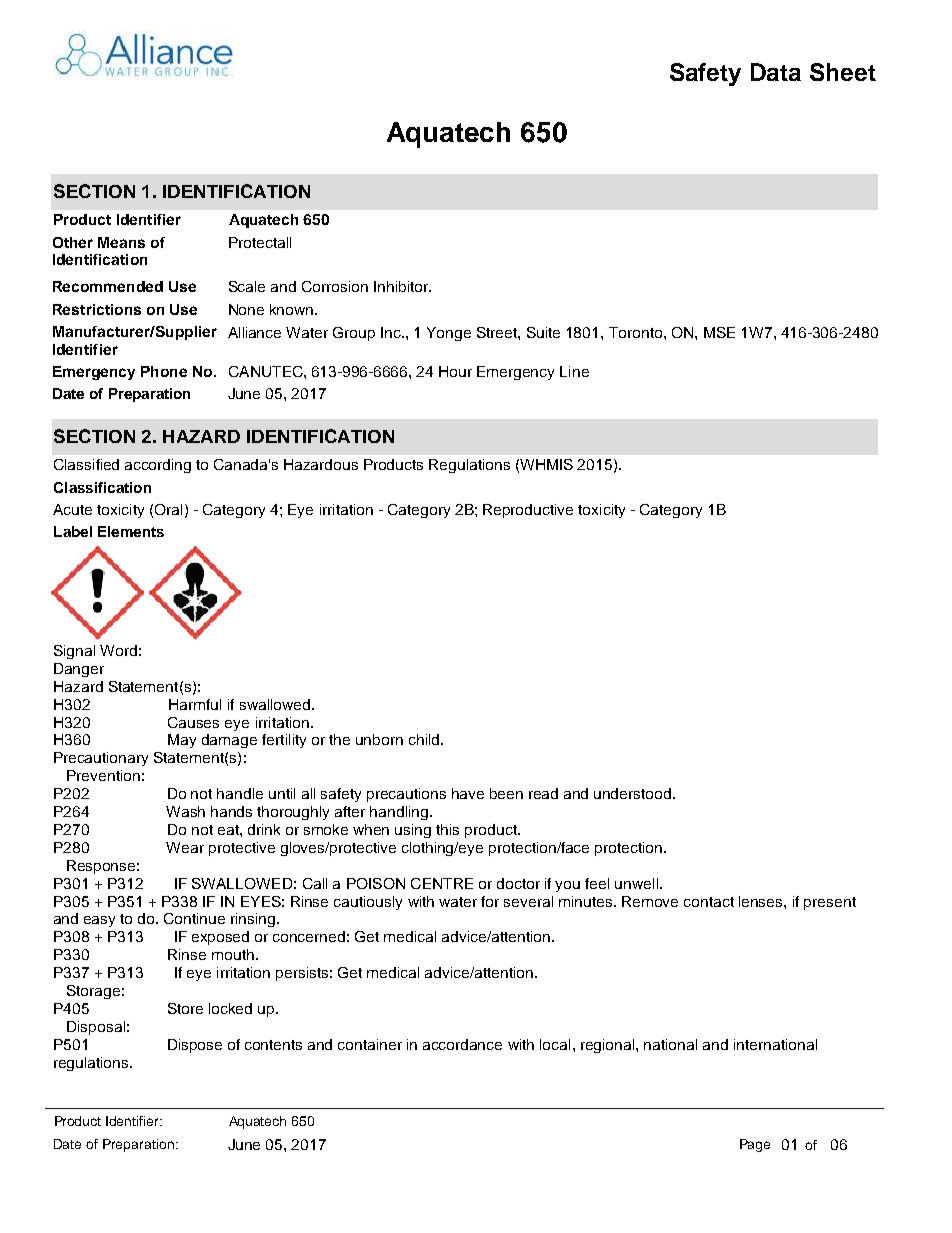 The image size is (952, 1233). I want to click on MSE, so click(719, 332).
